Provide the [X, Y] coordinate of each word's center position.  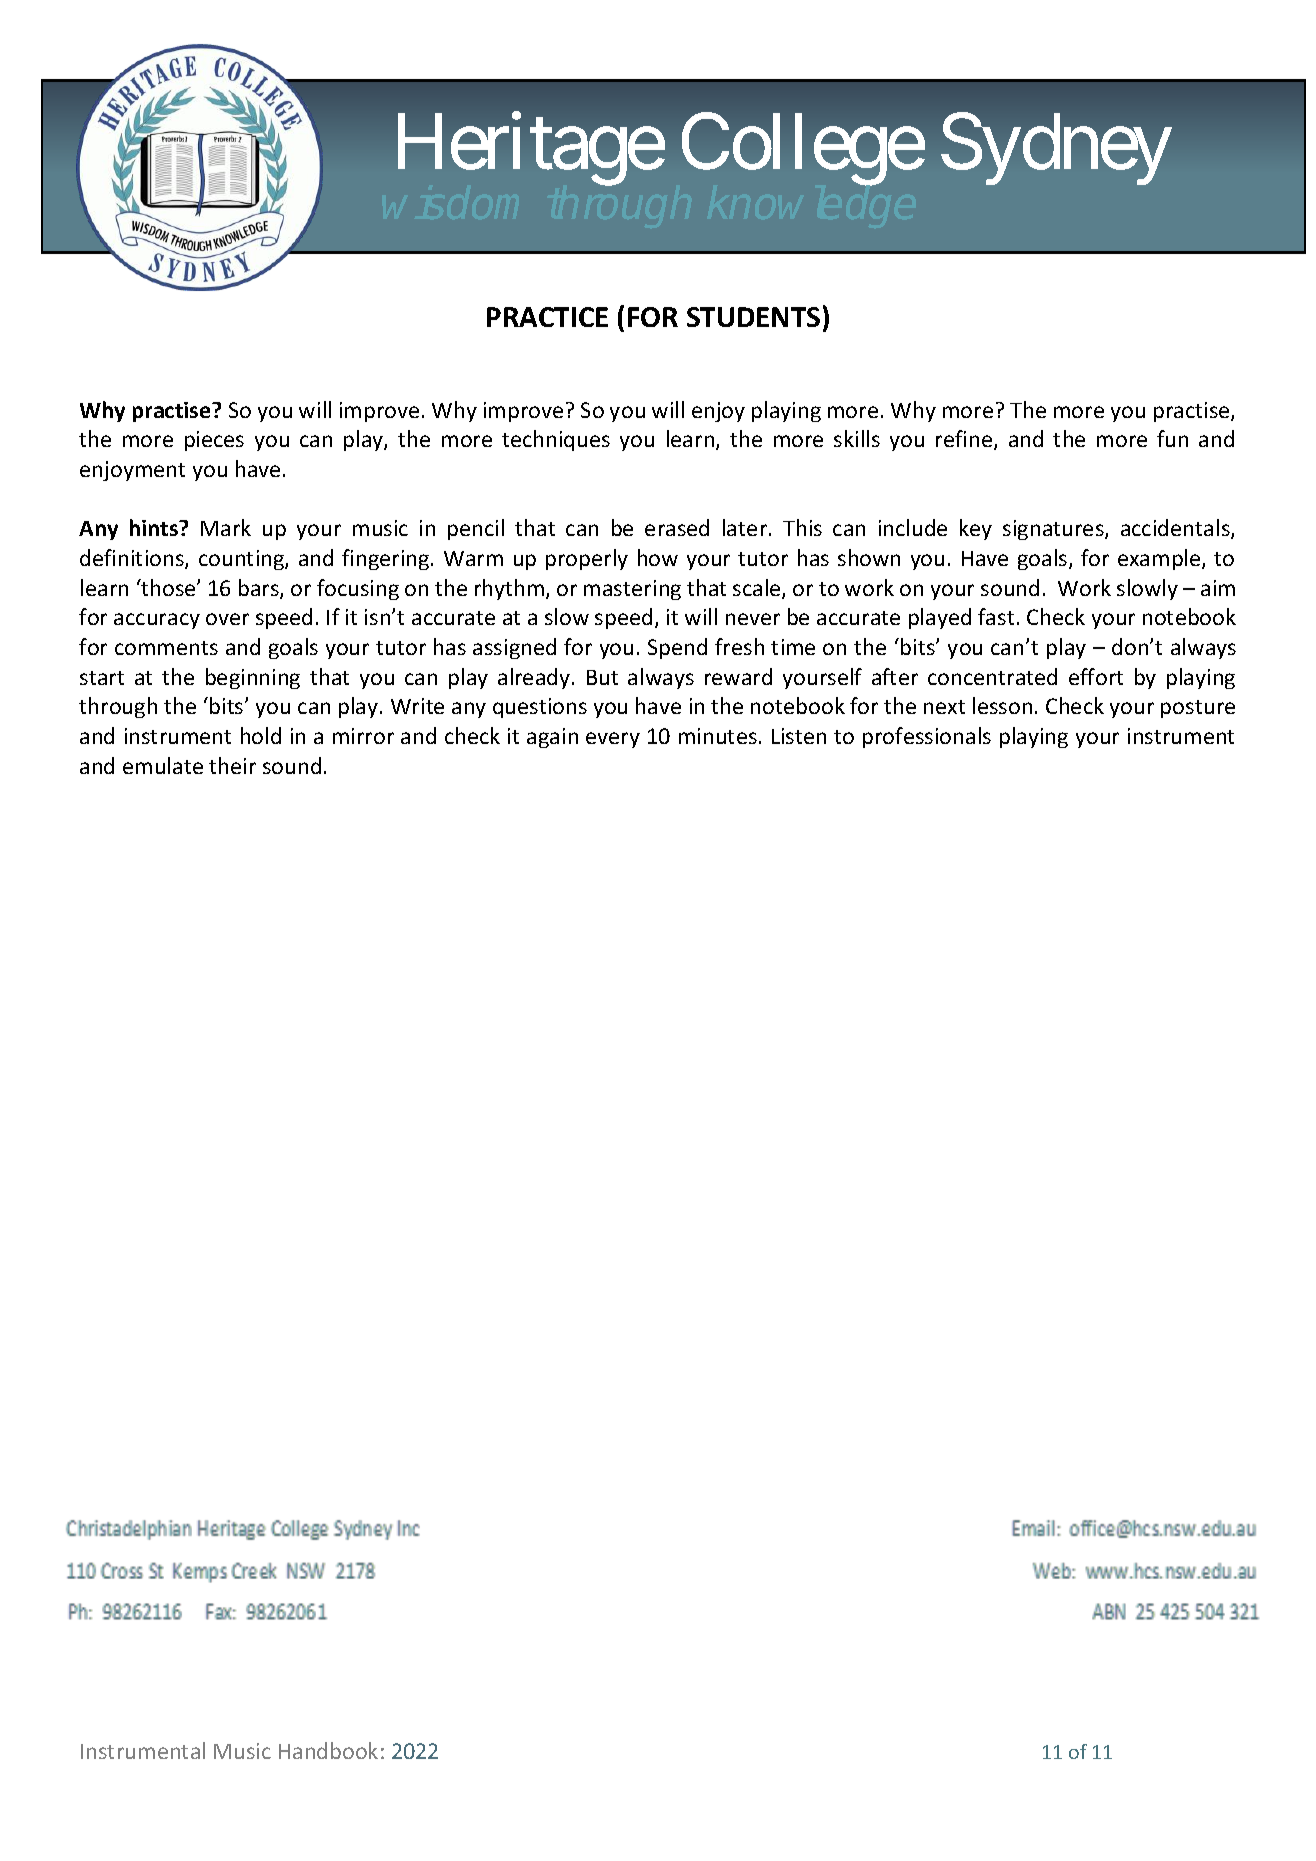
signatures [1054, 530]
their [232, 765]
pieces [214, 441]
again [552, 738]
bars [260, 589]
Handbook [328, 1750]
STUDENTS [753, 317]
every [613, 740]
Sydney [1056, 149]
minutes [718, 736]
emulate [163, 765]
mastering [632, 590]
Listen [799, 736]
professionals [927, 737]
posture [1198, 709]
